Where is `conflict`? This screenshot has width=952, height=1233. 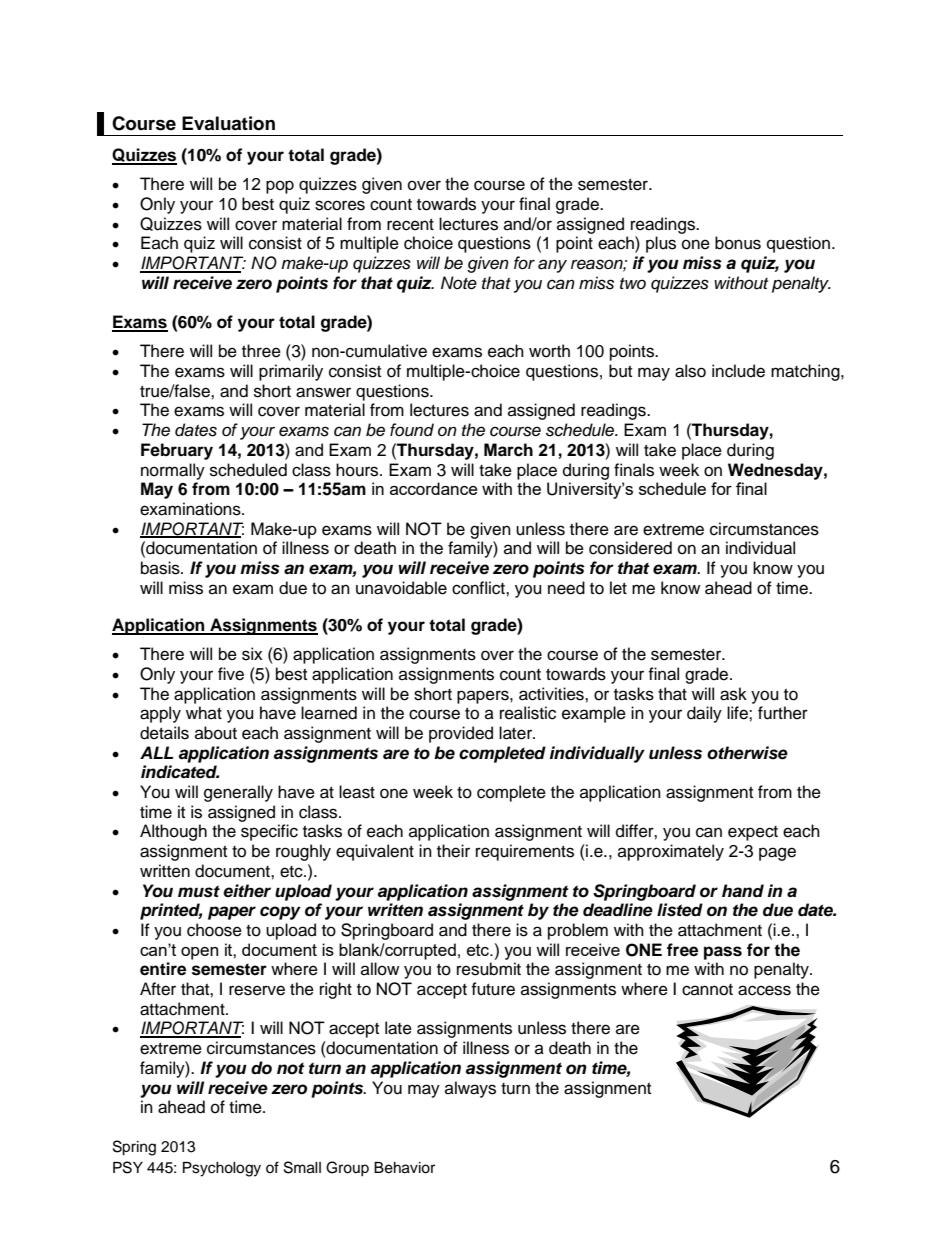 conflict is located at coordinates (479, 588).
